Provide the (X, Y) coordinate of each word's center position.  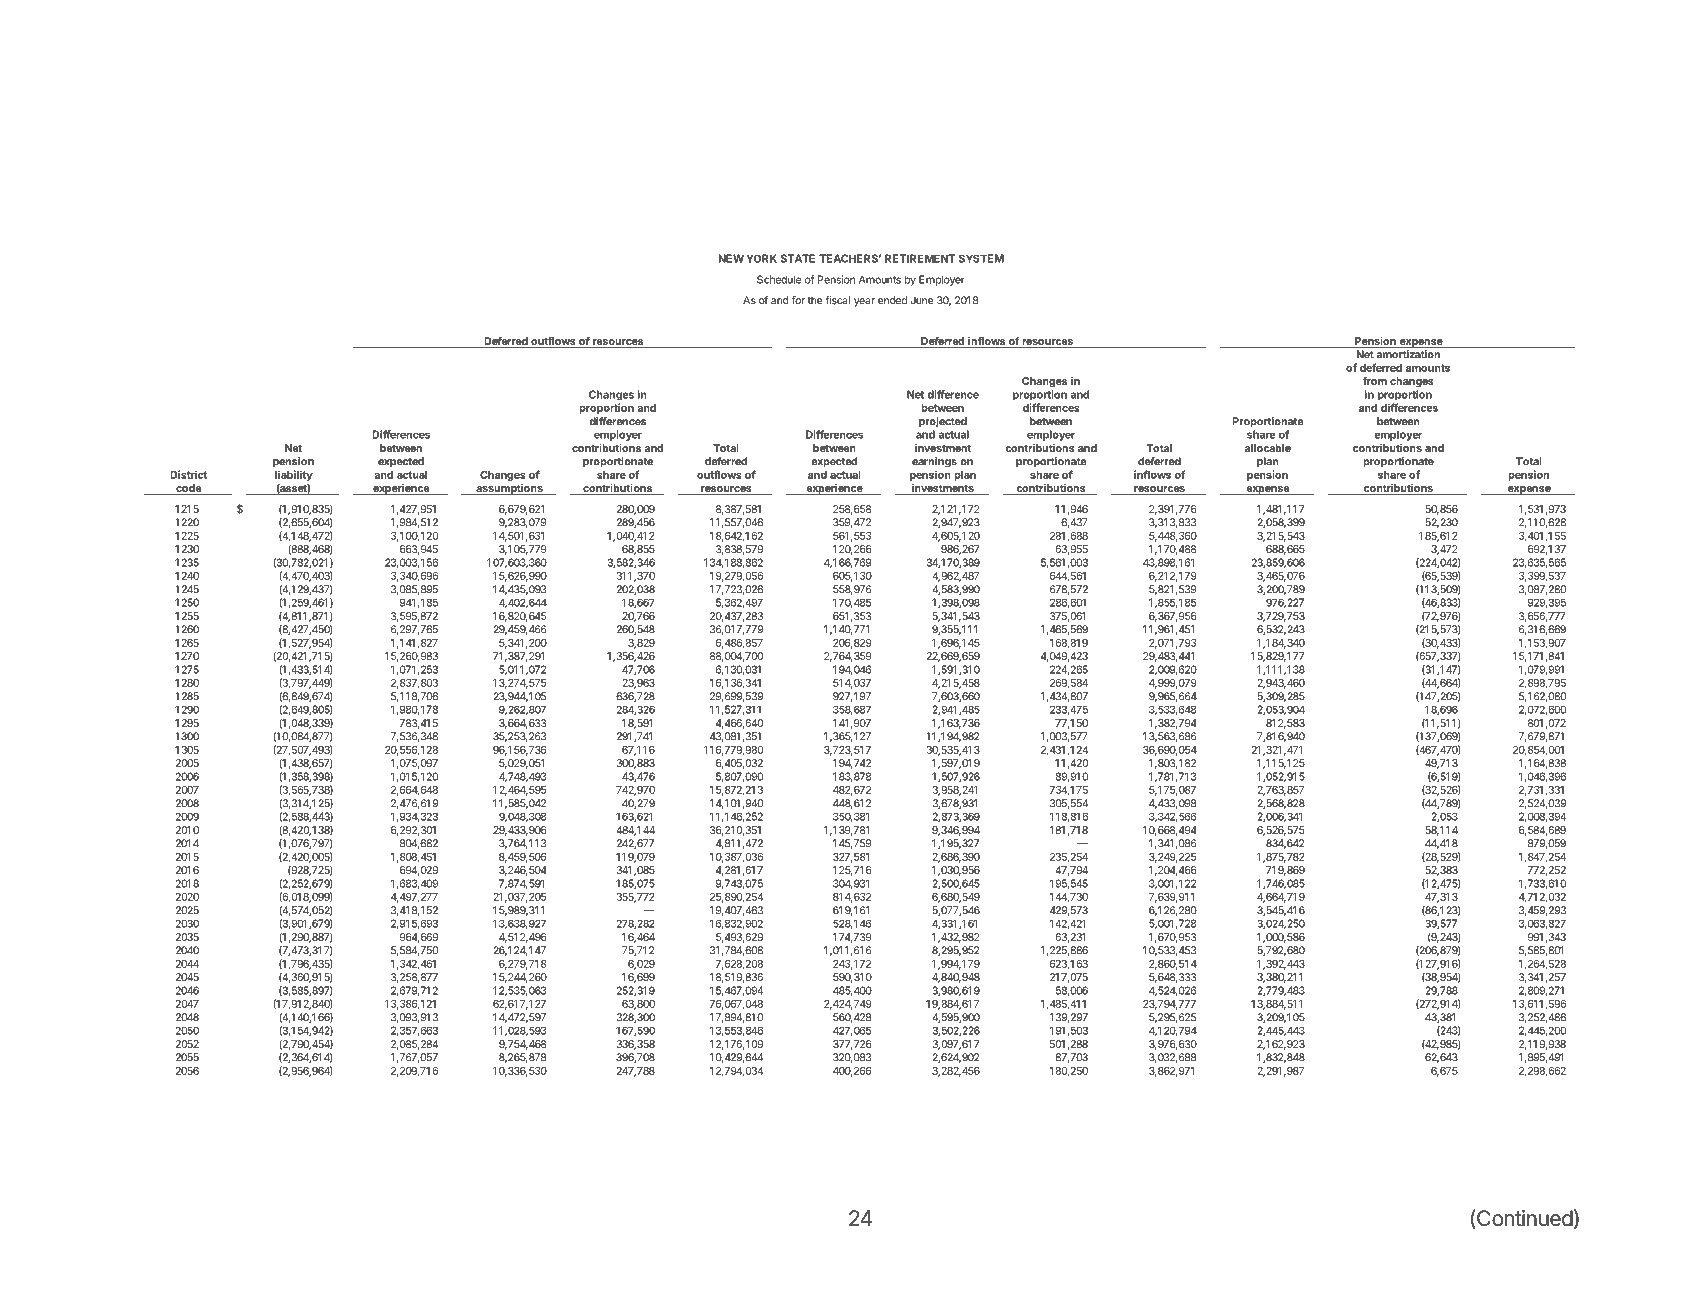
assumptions (509, 489)
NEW (731, 258)
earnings (934, 462)
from (1375, 381)
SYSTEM (981, 258)
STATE (798, 258)
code (188, 489)
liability (294, 475)
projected (943, 422)
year (864, 302)
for (798, 300)
